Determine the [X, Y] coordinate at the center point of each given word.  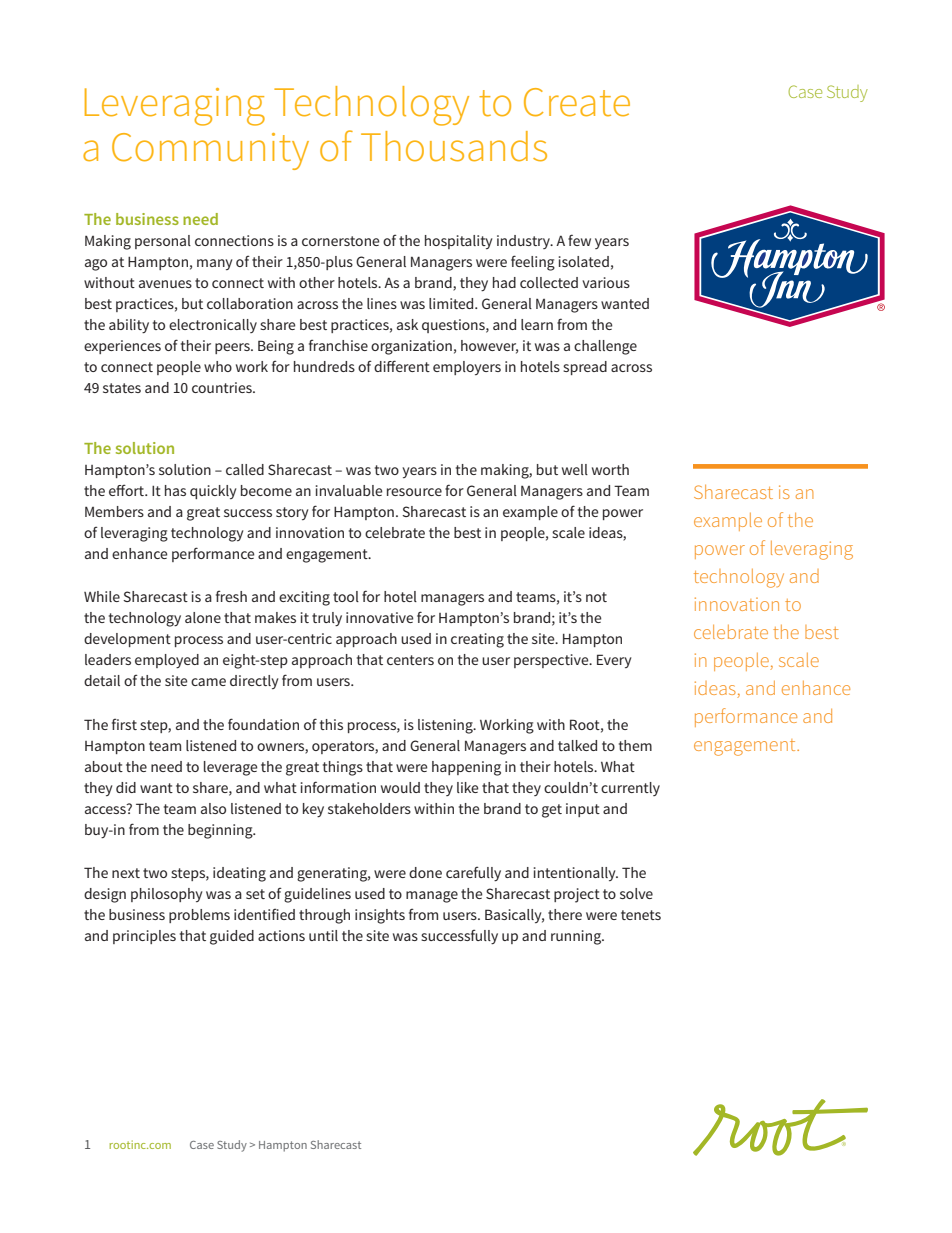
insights [380, 916]
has [175, 490]
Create [577, 102]
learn [537, 324]
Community [210, 151]
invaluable [349, 490]
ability [129, 326]
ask [407, 324]
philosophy [167, 895]
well [575, 469]
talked [577, 745]
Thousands [454, 146]
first [124, 724]
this [331, 724]
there [565, 914]
